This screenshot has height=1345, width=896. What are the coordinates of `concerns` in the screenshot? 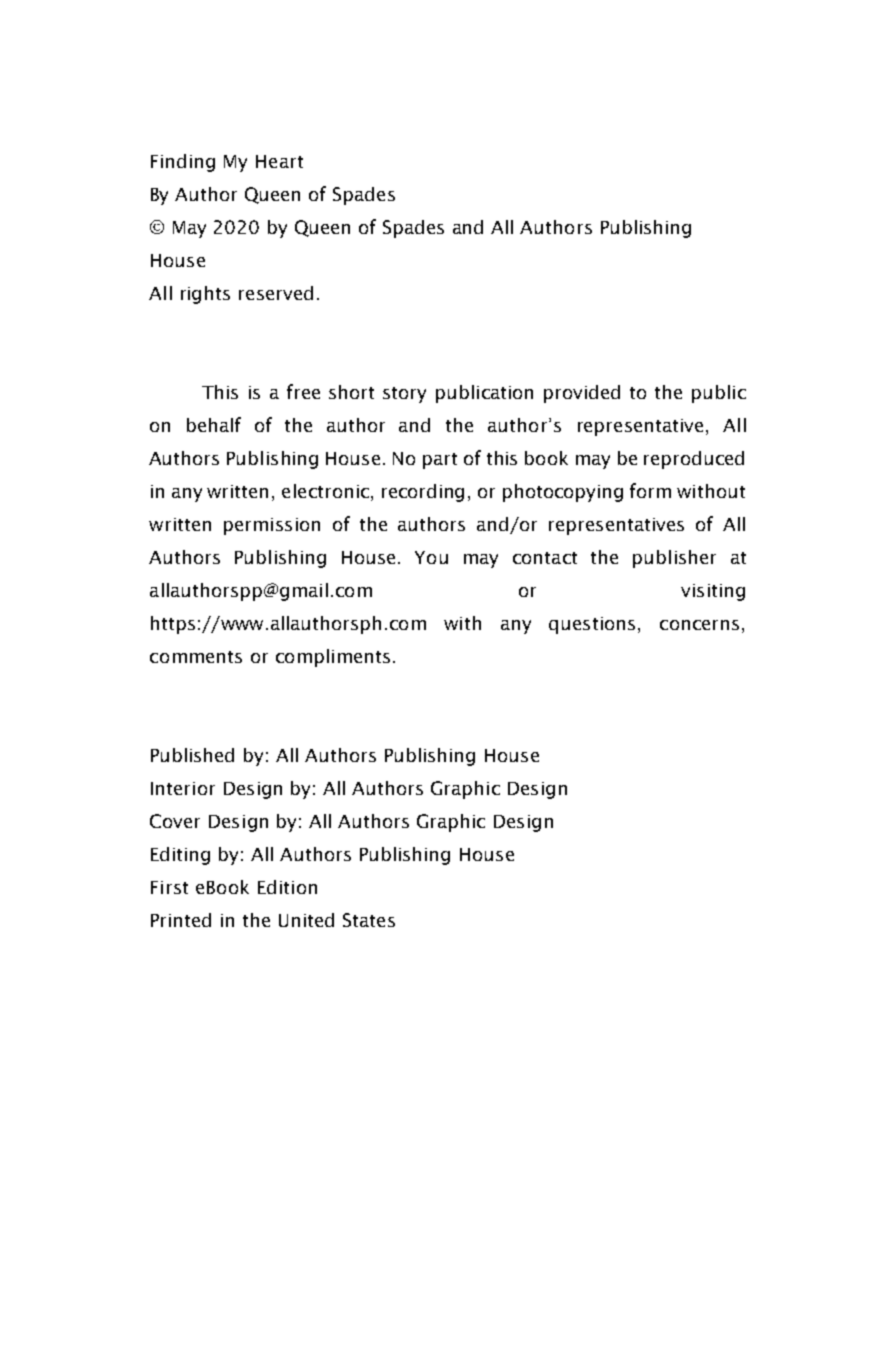 It's located at (699, 625).
